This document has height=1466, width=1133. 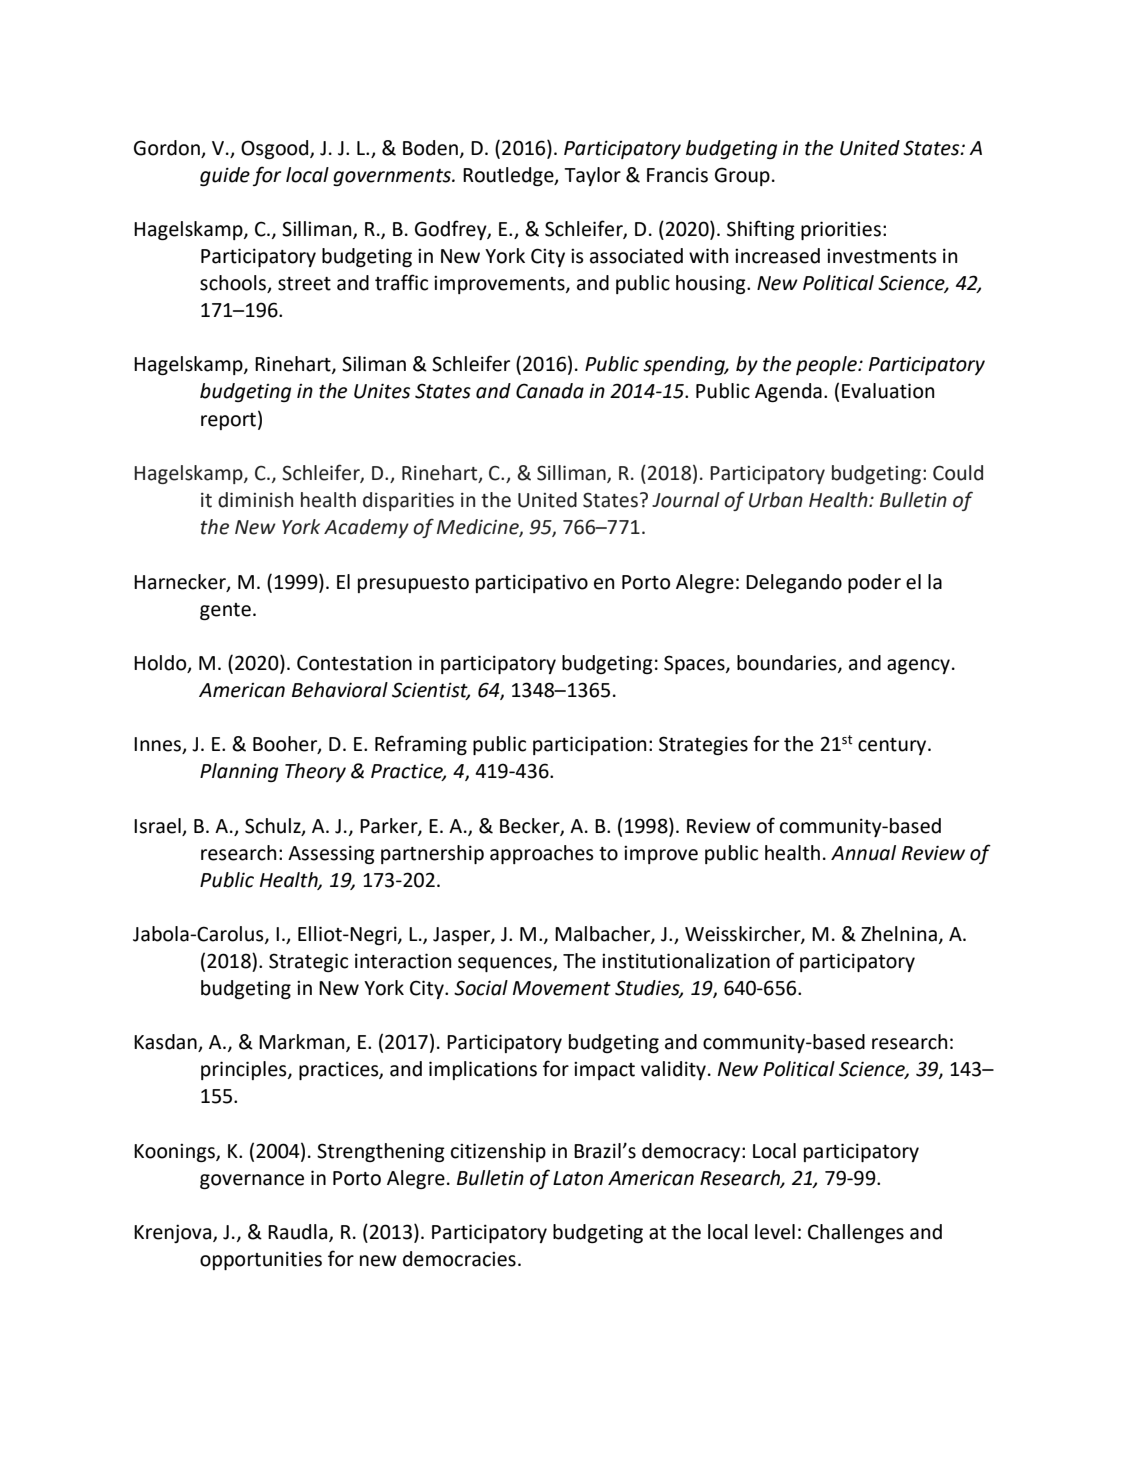 I want to click on poder, so click(x=874, y=583).
